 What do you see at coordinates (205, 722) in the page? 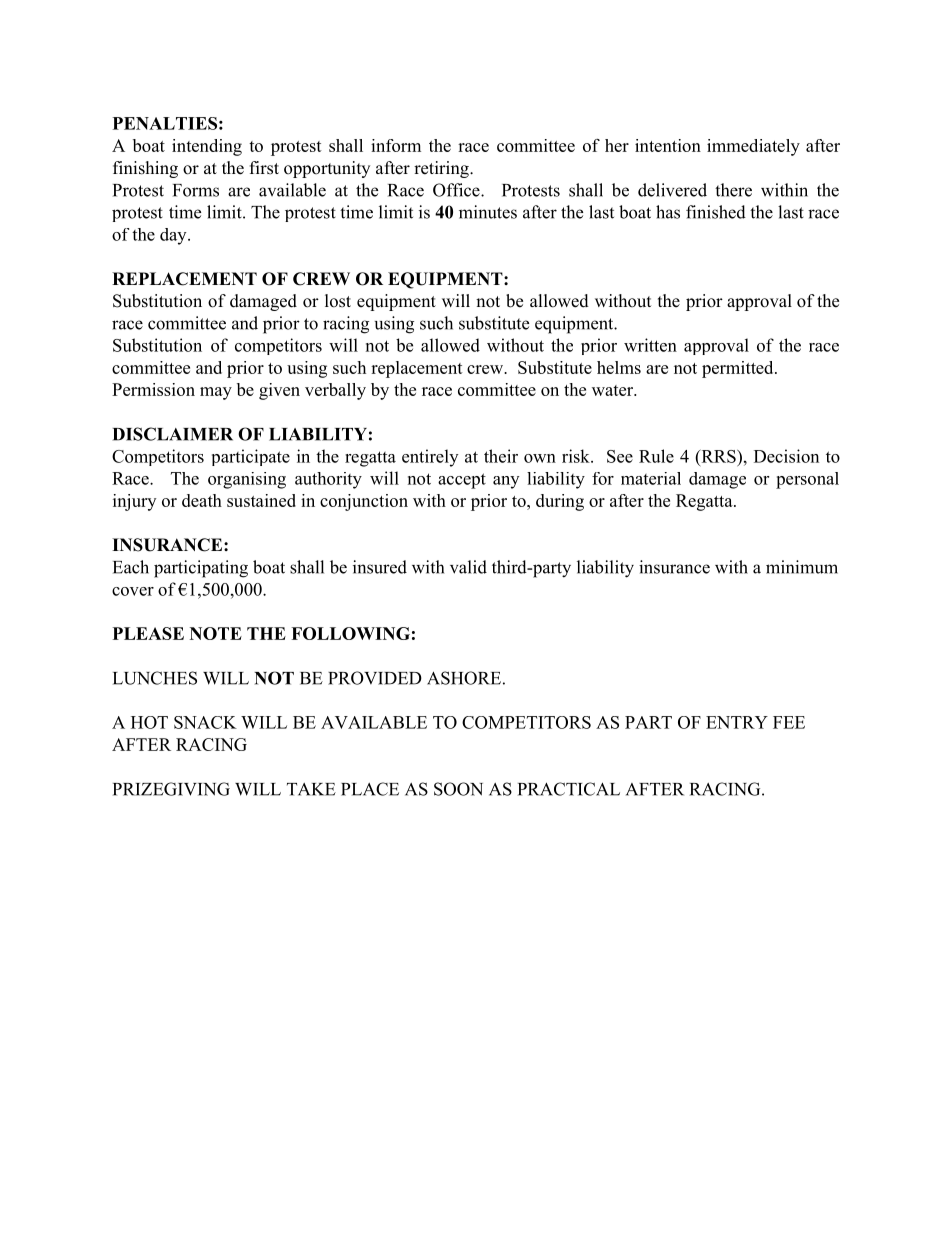
I see `SNACK` at bounding box center [205, 722].
